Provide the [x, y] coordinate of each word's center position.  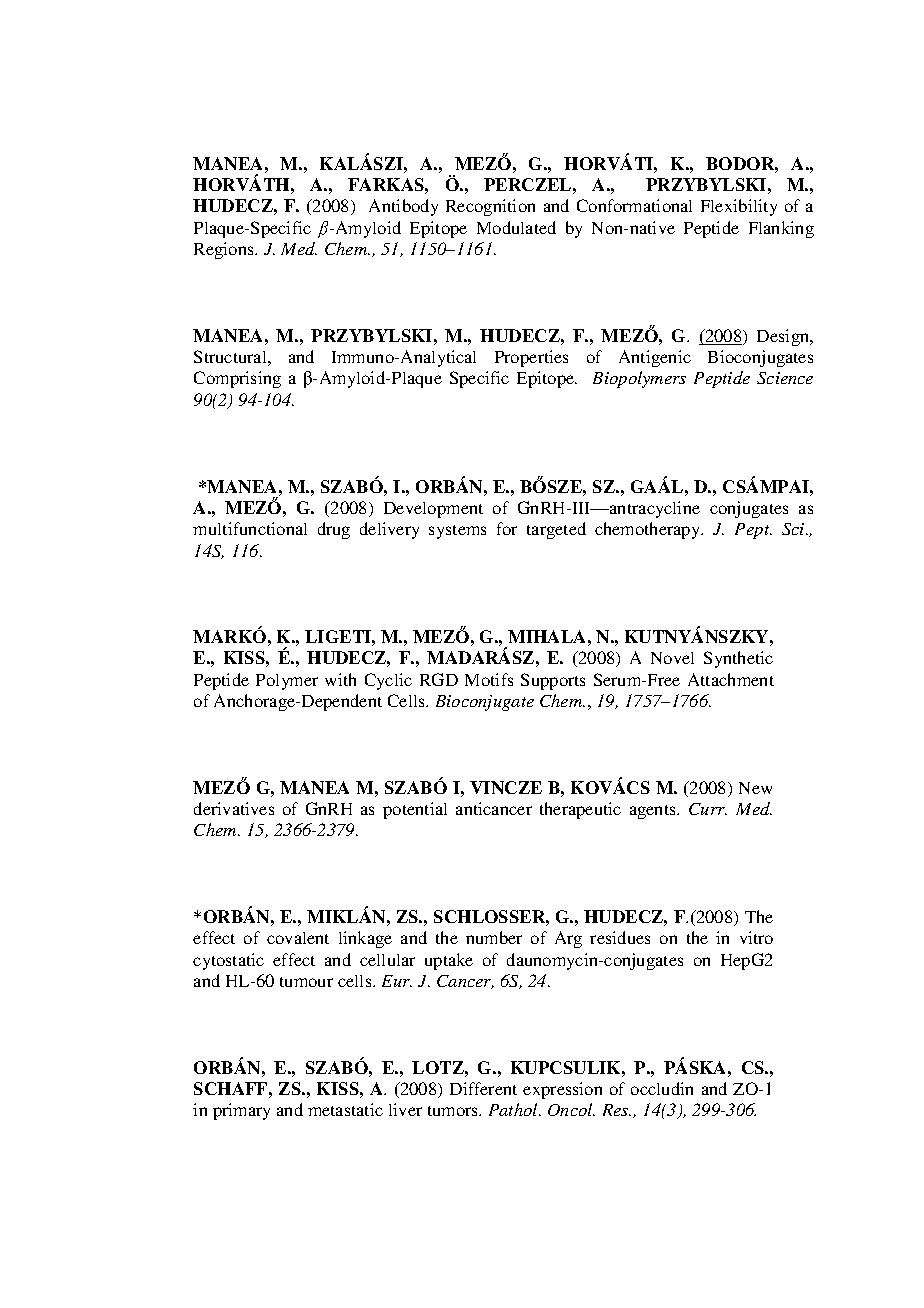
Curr [708, 809]
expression [562, 1090]
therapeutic [580, 810]
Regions [225, 250]
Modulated [516, 227]
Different [483, 1088]
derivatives [234, 808]
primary [241, 1111]
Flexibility [739, 207]
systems [457, 532]
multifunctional [250, 528]
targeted [556, 530]
